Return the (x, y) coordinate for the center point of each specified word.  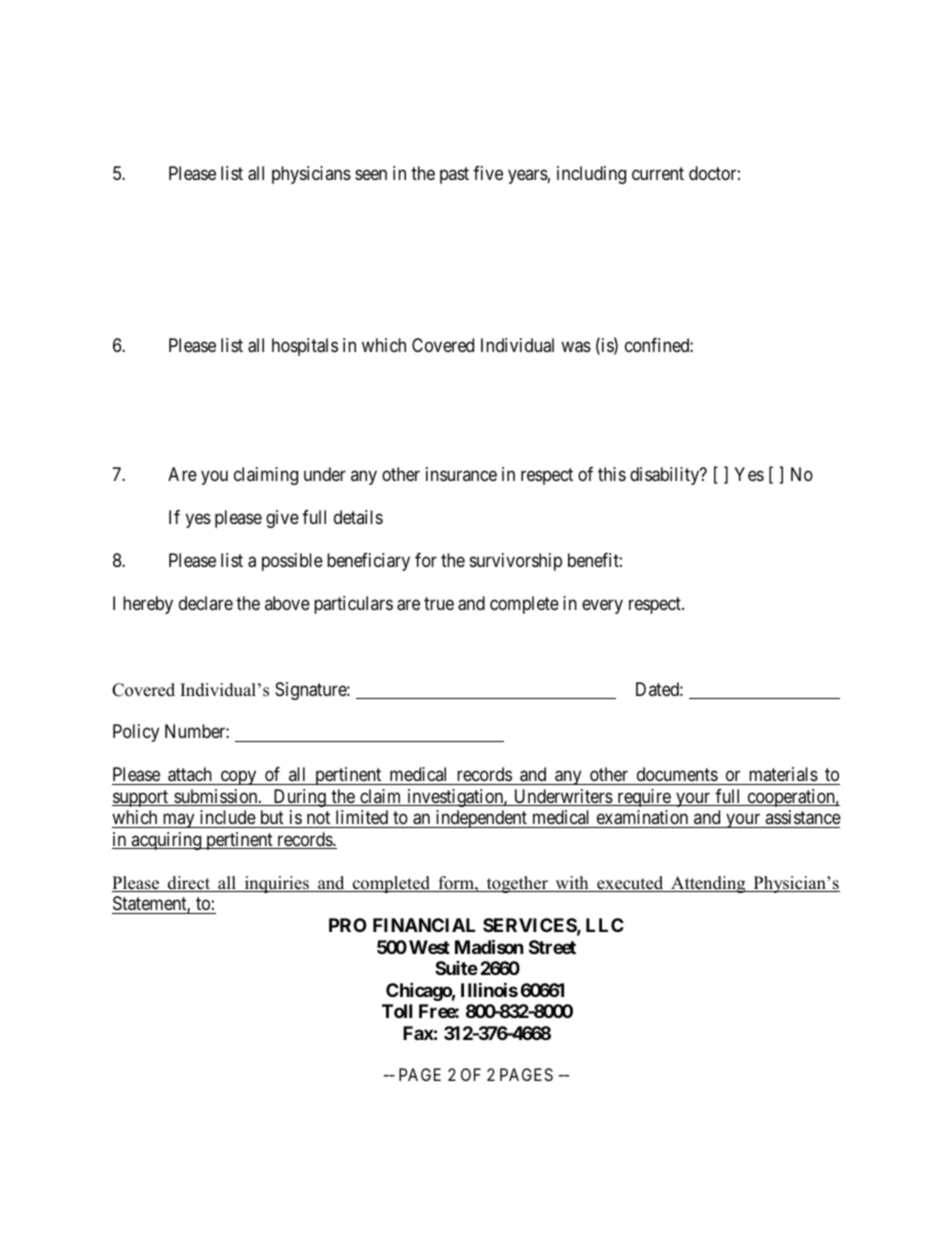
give (282, 519)
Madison (489, 946)
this (612, 474)
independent (481, 819)
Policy (136, 733)
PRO (348, 925)
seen (371, 174)
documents (676, 776)
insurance (461, 474)
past (454, 175)
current (658, 173)
